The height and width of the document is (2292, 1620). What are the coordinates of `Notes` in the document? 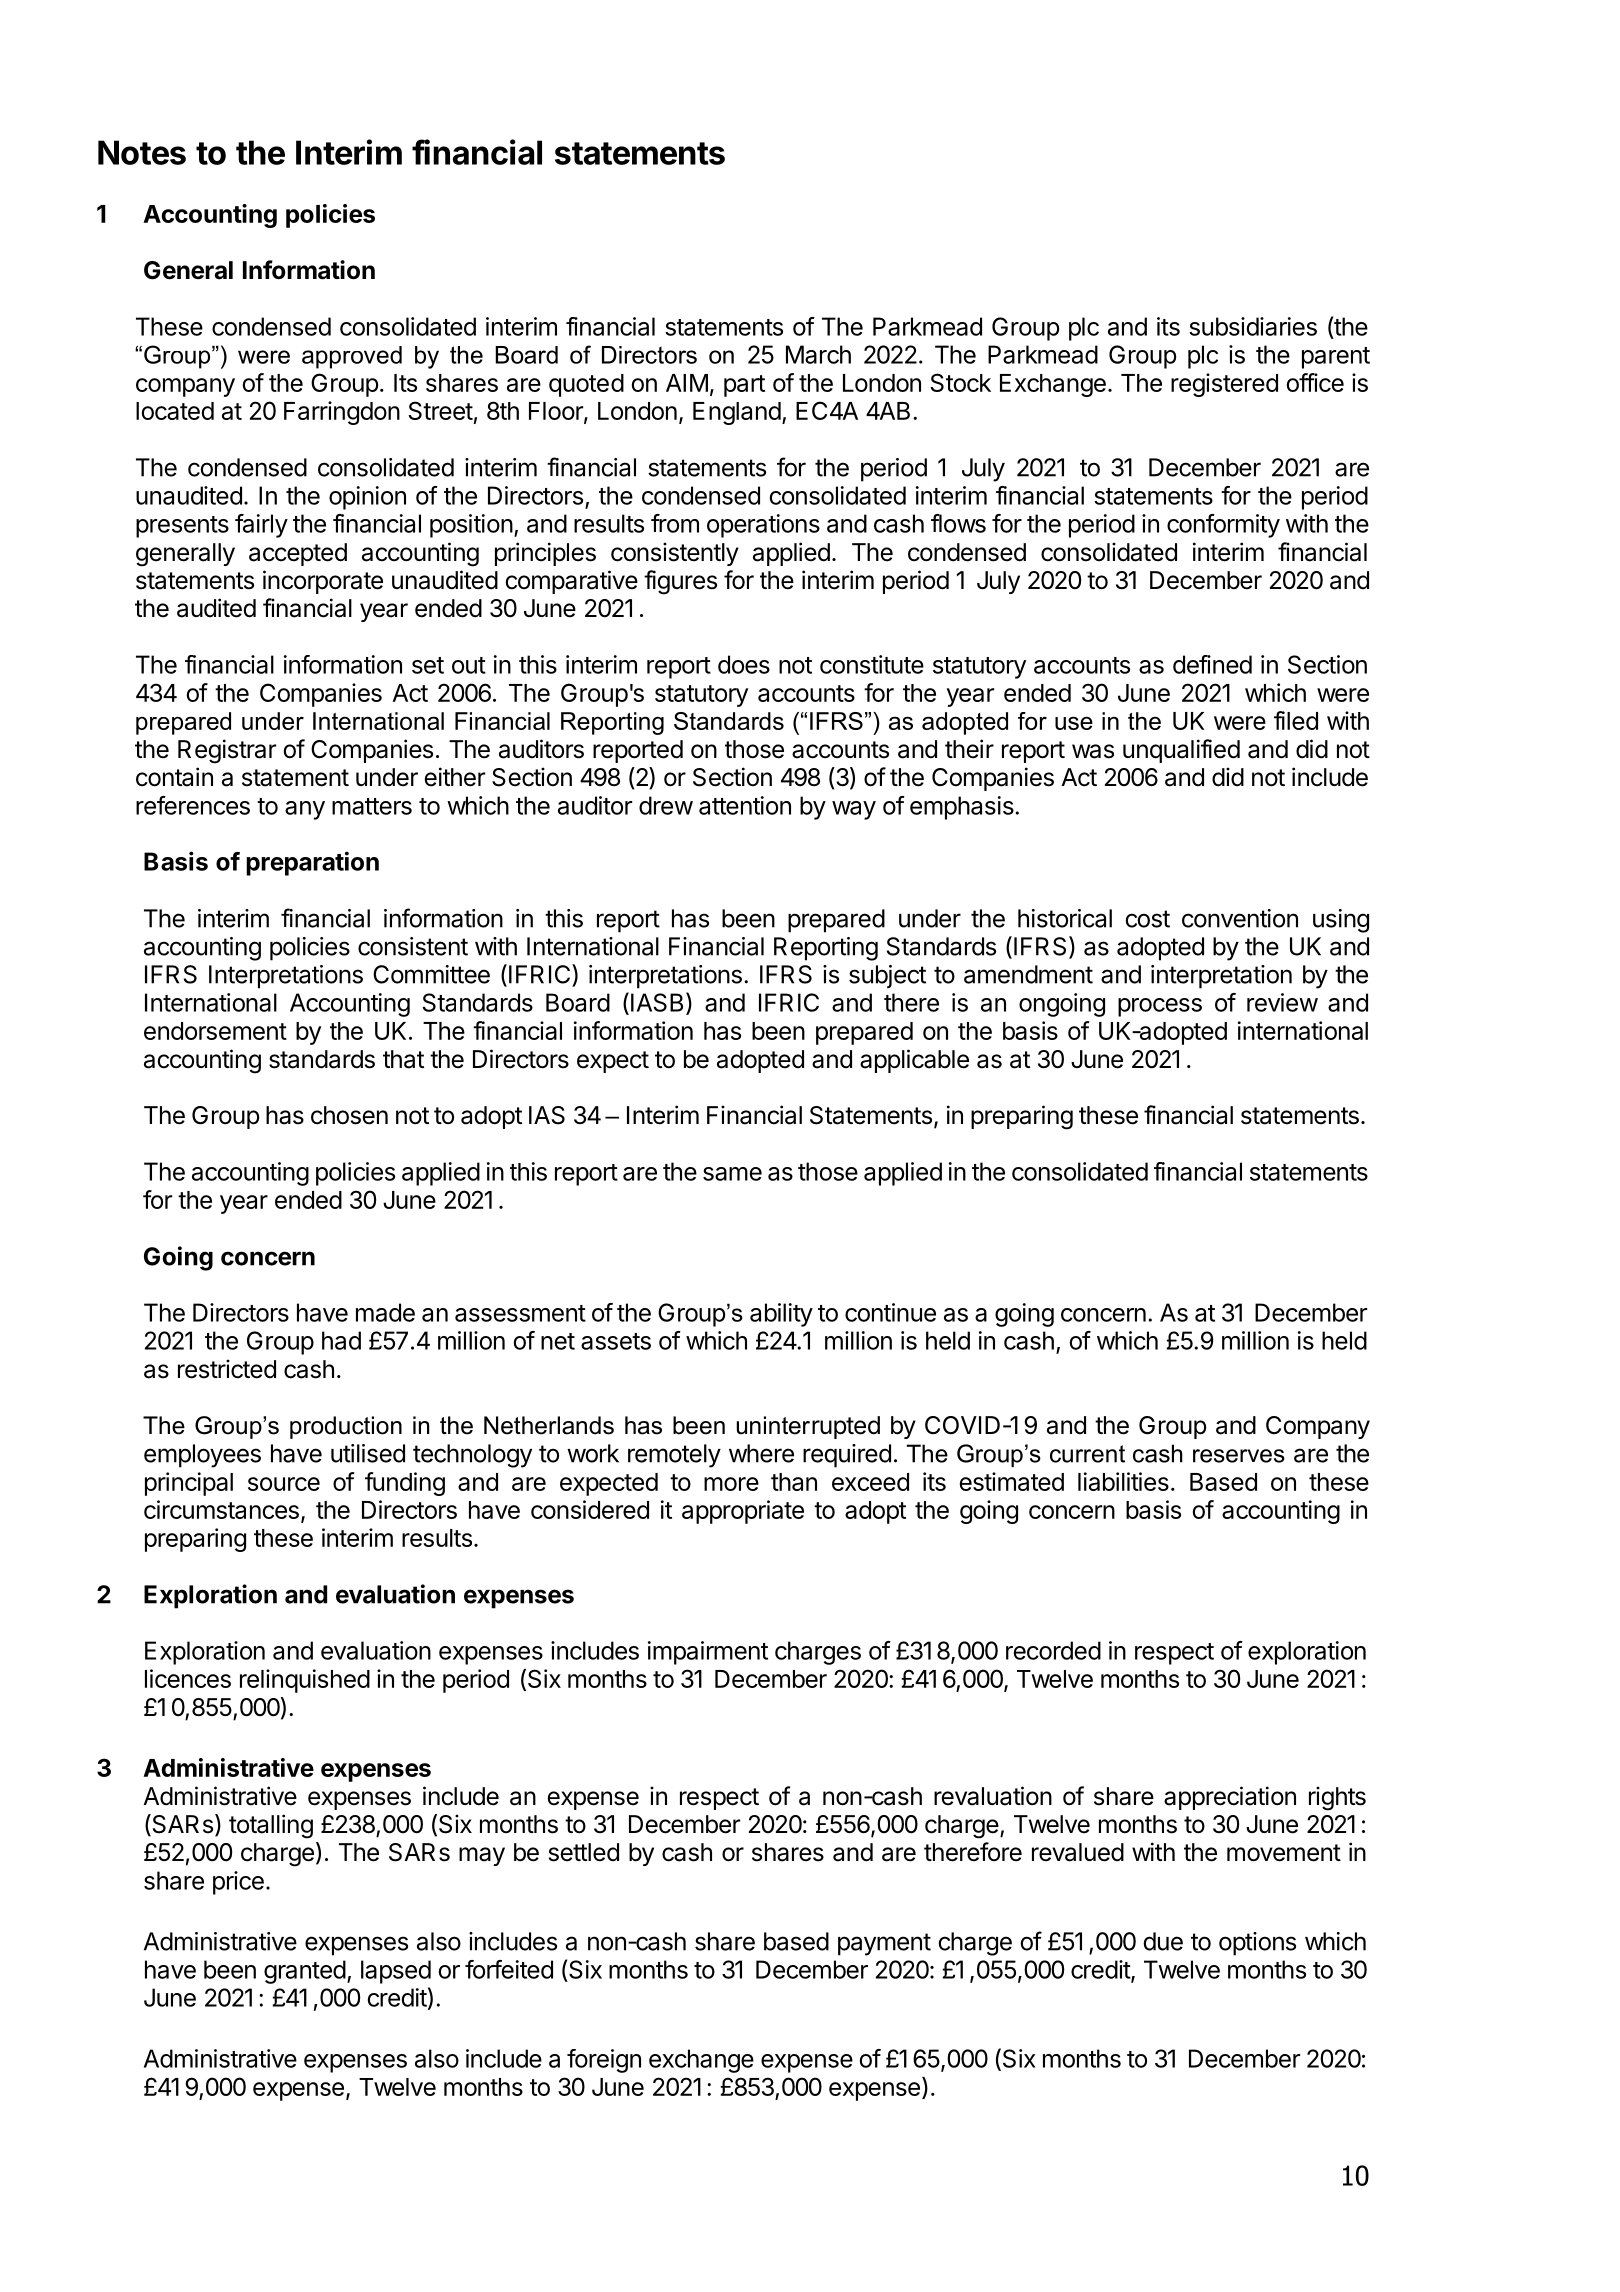 It's located at (142, 152).
